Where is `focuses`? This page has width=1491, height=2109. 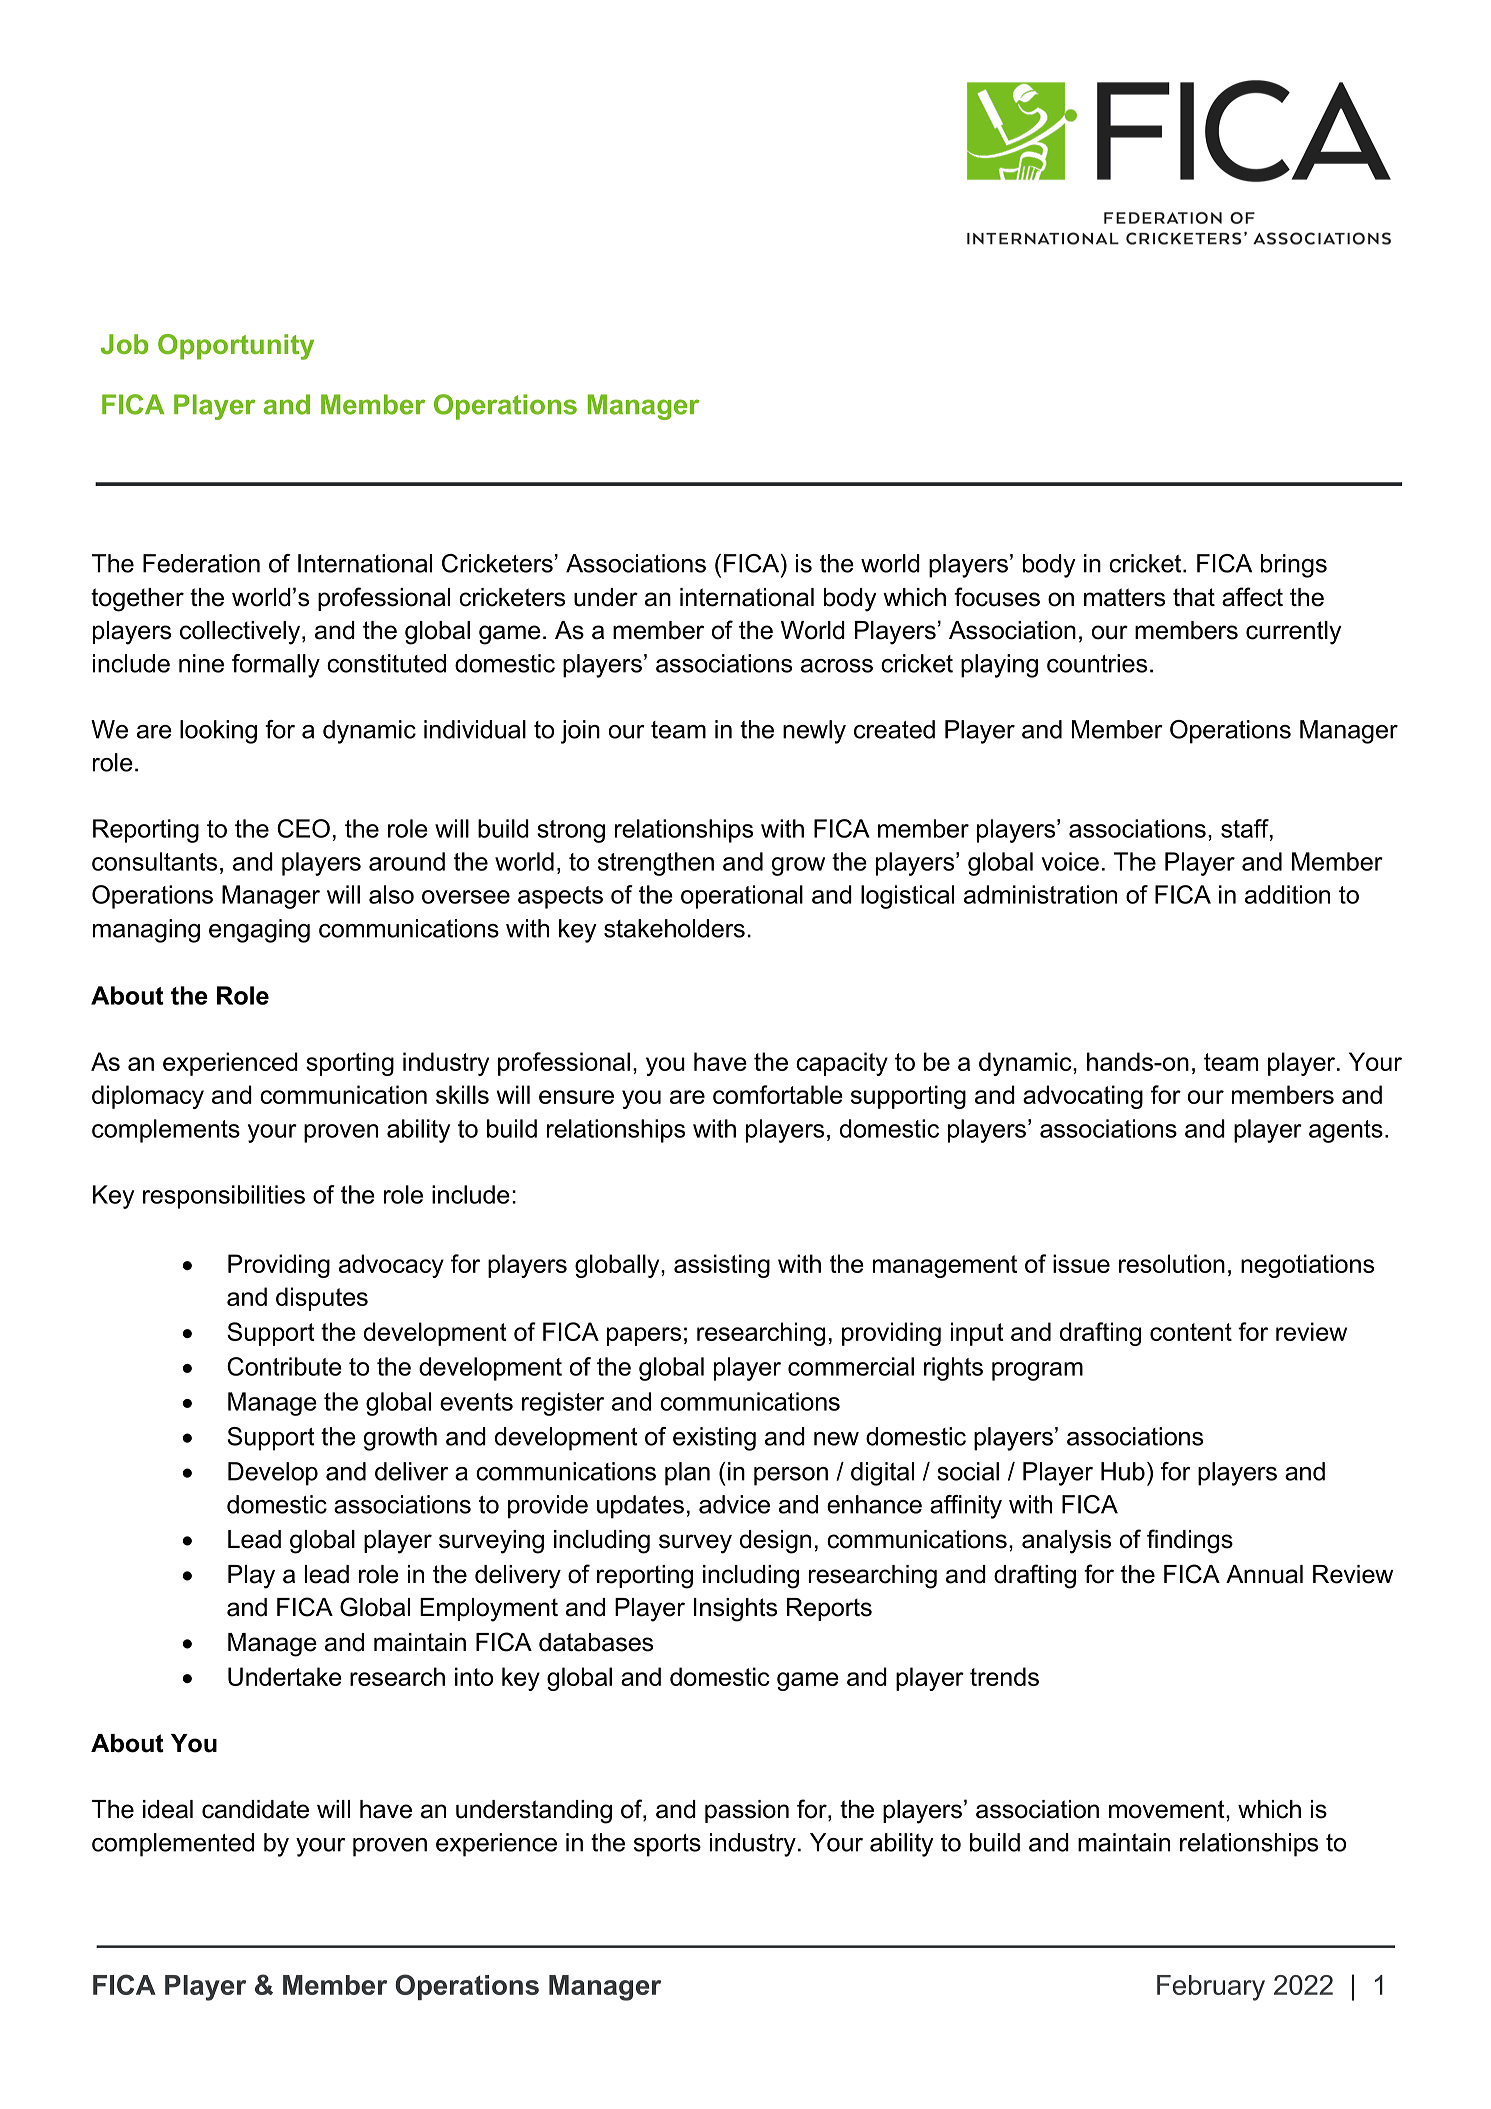 focuses is located at coordinates (997, 597).
